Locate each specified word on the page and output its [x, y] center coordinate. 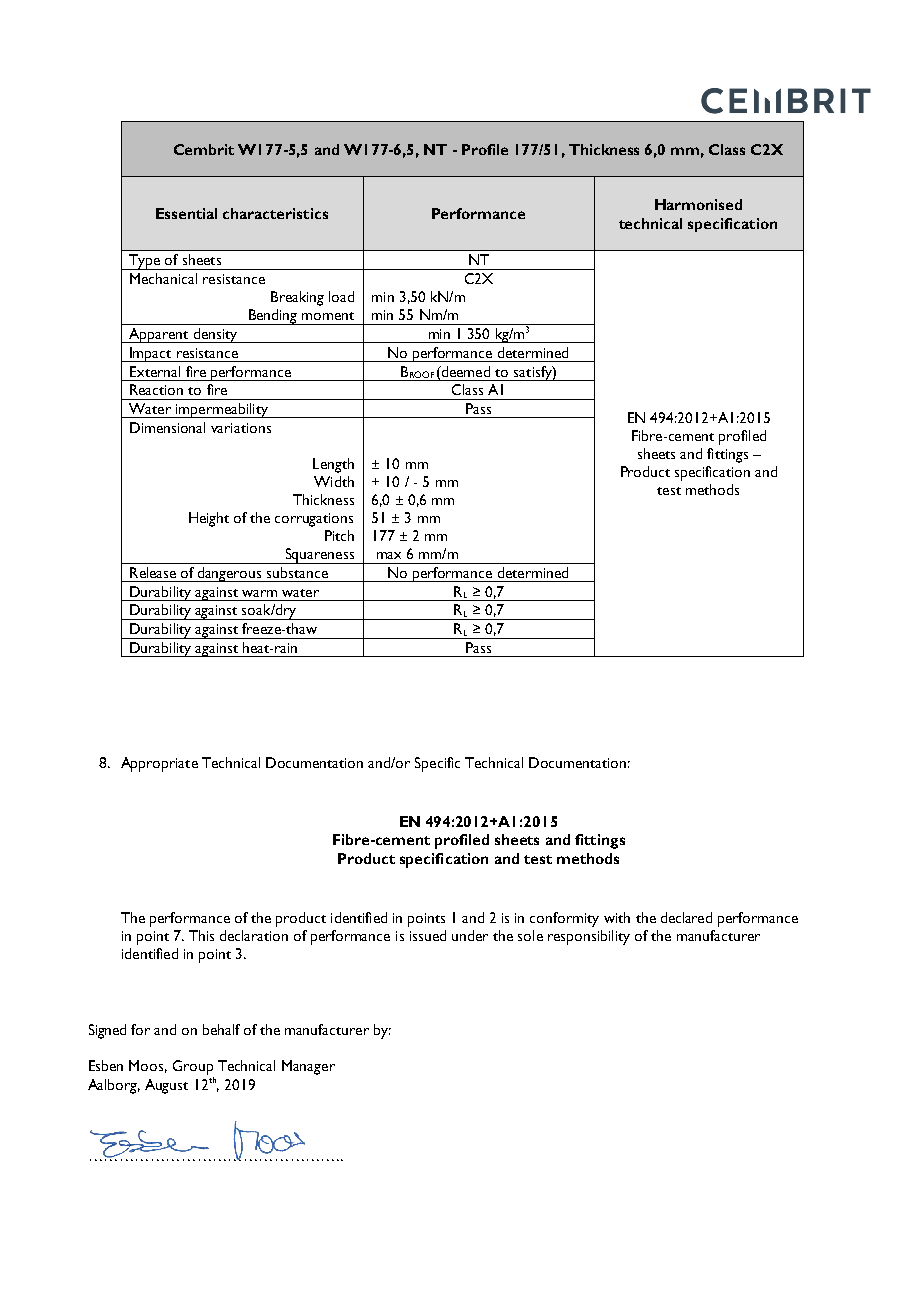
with [617, 917]
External [155, 371]
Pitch [339, 535]
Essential [186, 213]
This [201, 935]
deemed [465, 371]
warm [259, 593]
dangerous [230, 574]
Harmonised [698, 204]
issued [428, 935]
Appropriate [159, 764]
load [341, 296]
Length [333, 465]
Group [193, 1067]
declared [686, 917]
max [389, 555]
